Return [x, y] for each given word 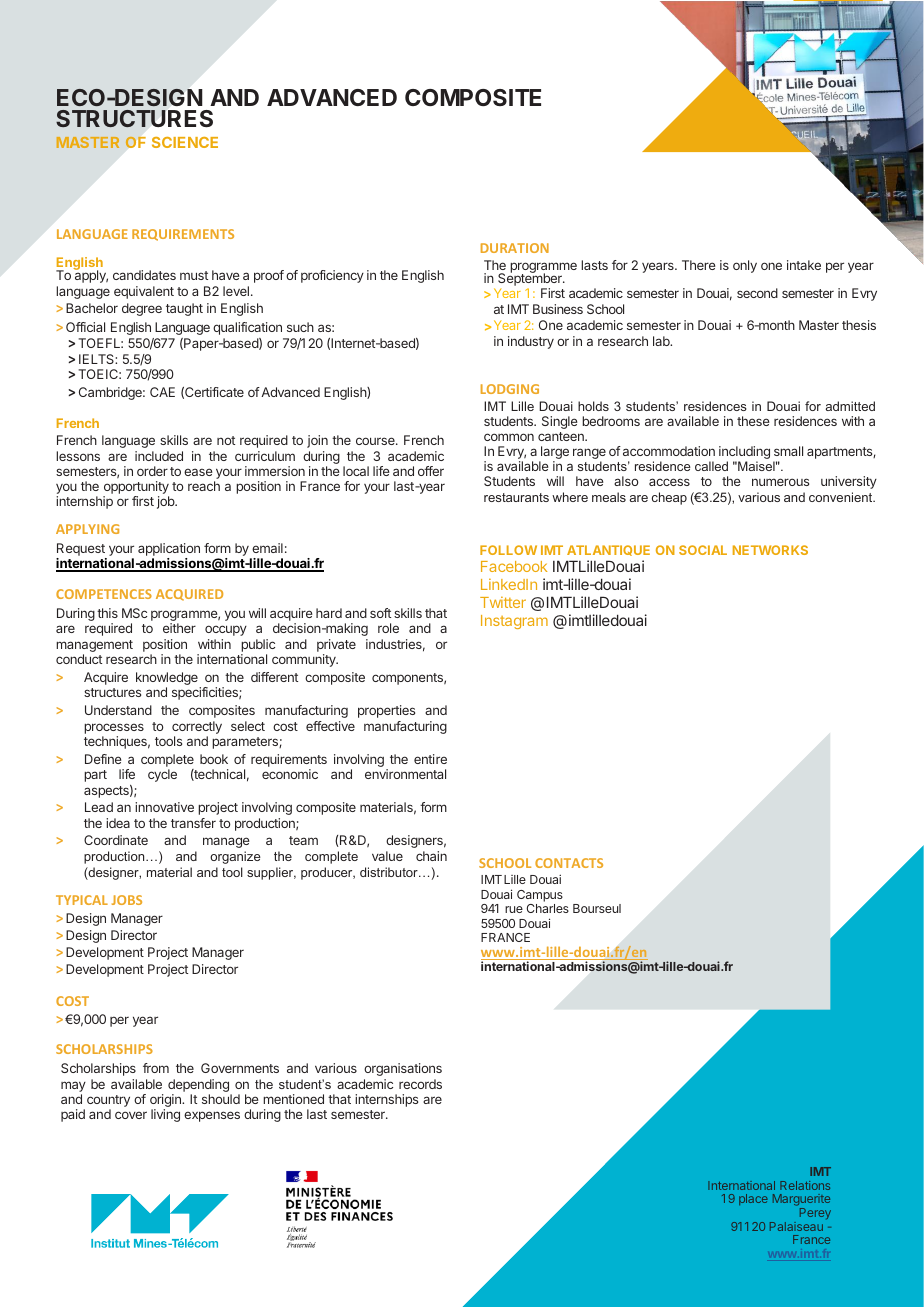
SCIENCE [185, 142]
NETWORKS [770, 550]
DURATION [515, 248]
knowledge [168, 680]
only [745, 266]
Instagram [514, 622]
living [165, 1115]
